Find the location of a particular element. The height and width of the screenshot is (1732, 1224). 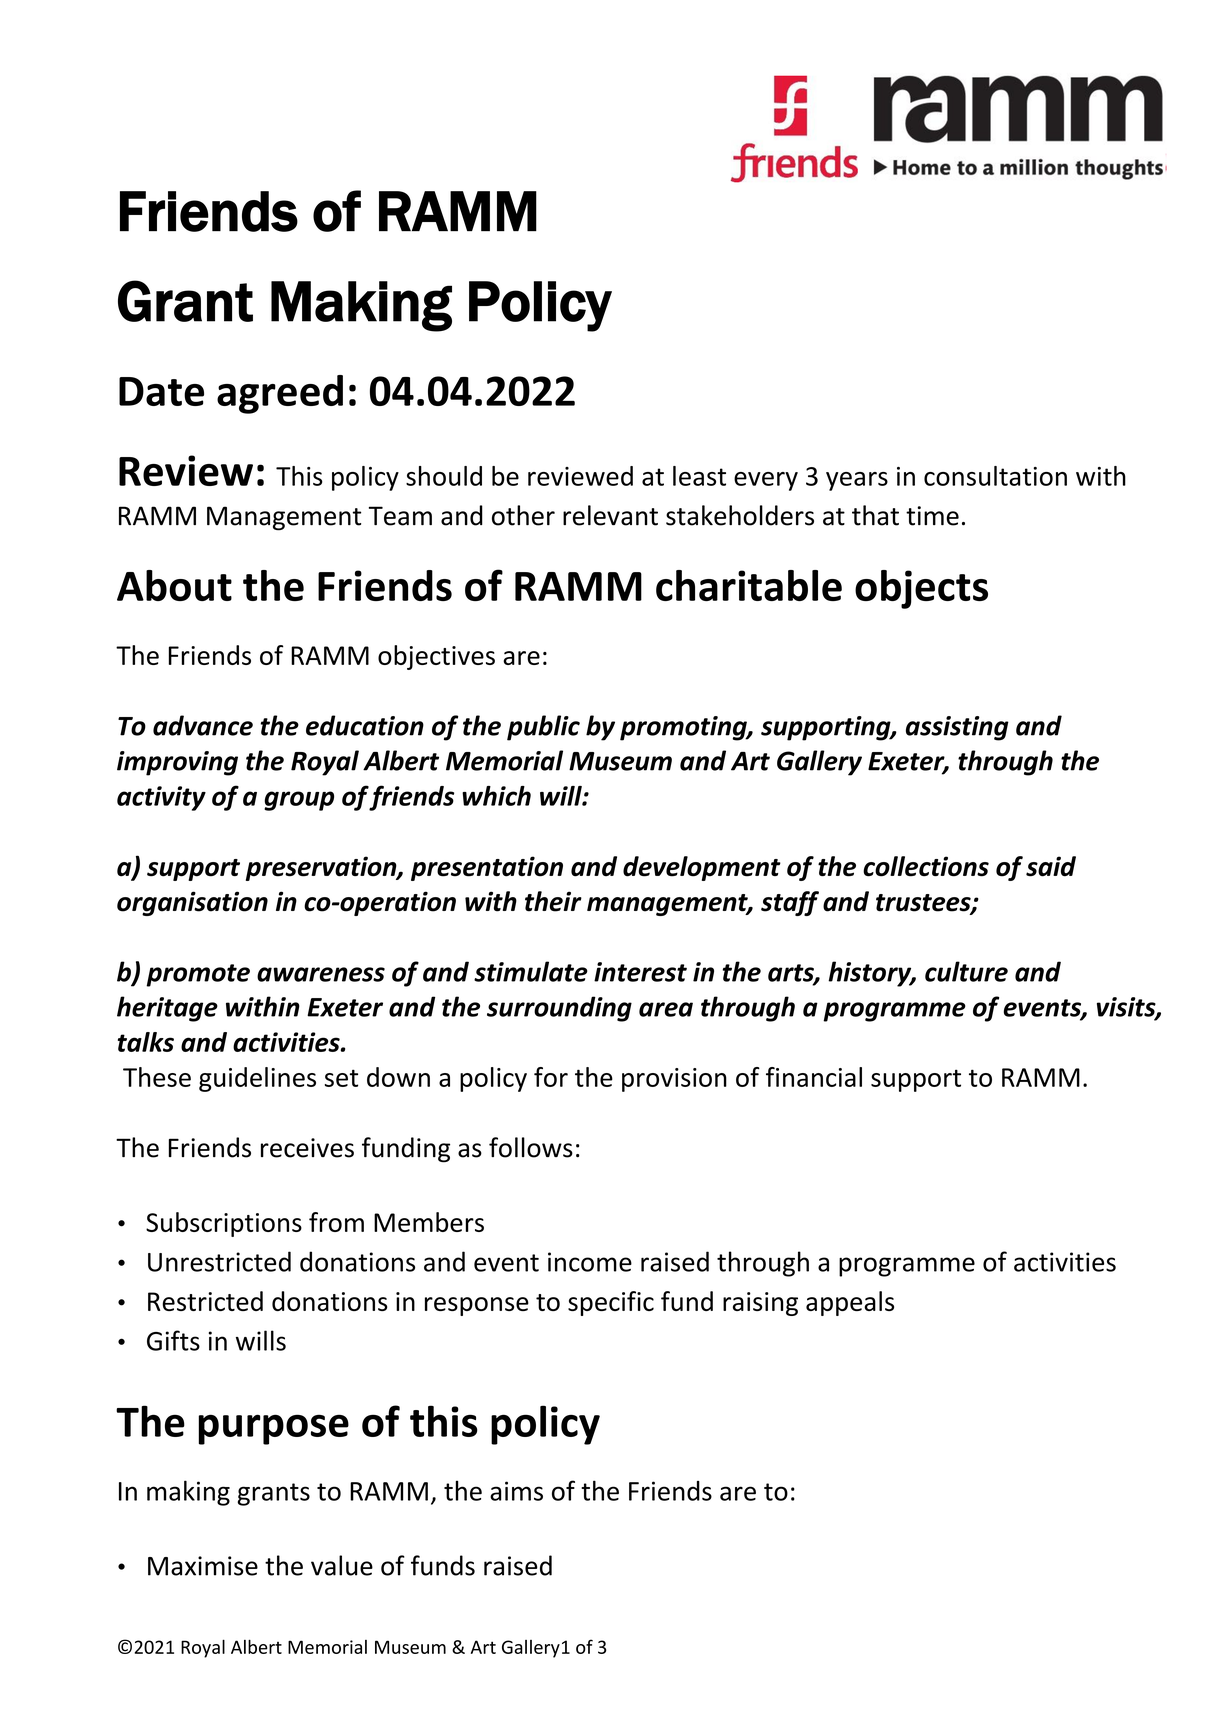

agreed is located at coordinates (280, 394).
